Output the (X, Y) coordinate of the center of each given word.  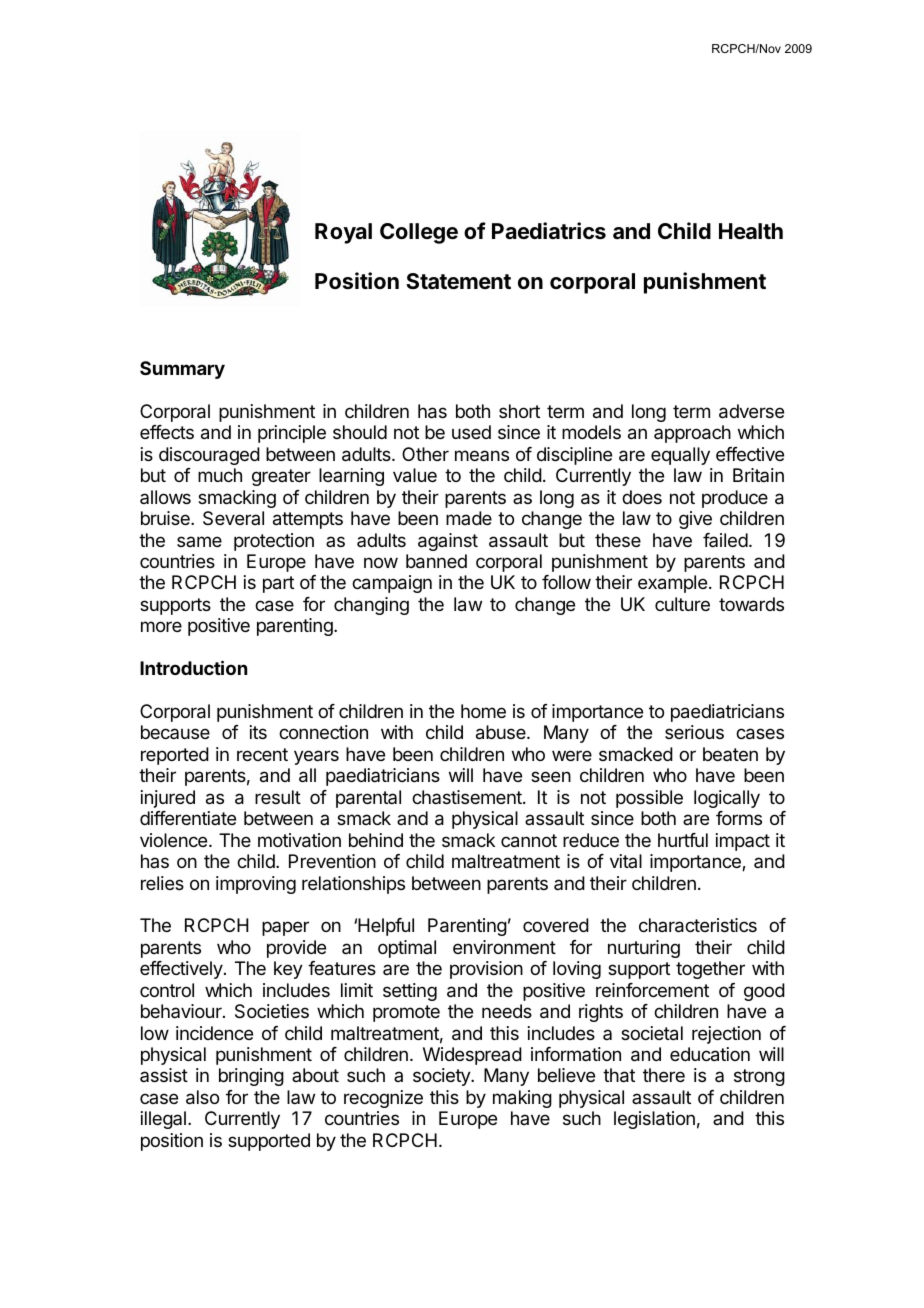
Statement (458, 281)
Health (751, 231)
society (442, 1077)
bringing (251, 1077)
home (483, 711)
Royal (343, 233)
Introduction (193, 667)
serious (694, 732)
